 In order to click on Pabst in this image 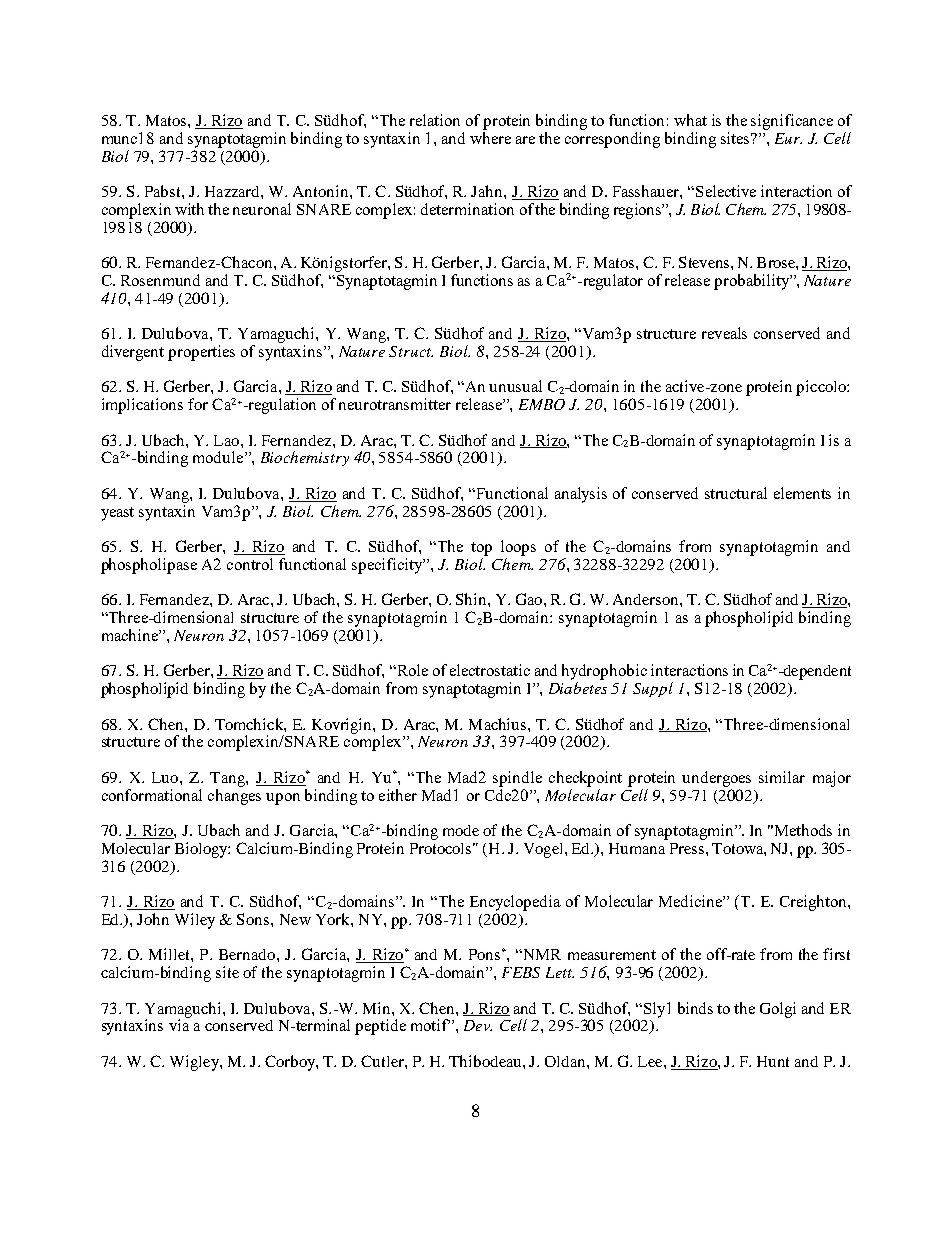, I will do `click(164, 191)`.
